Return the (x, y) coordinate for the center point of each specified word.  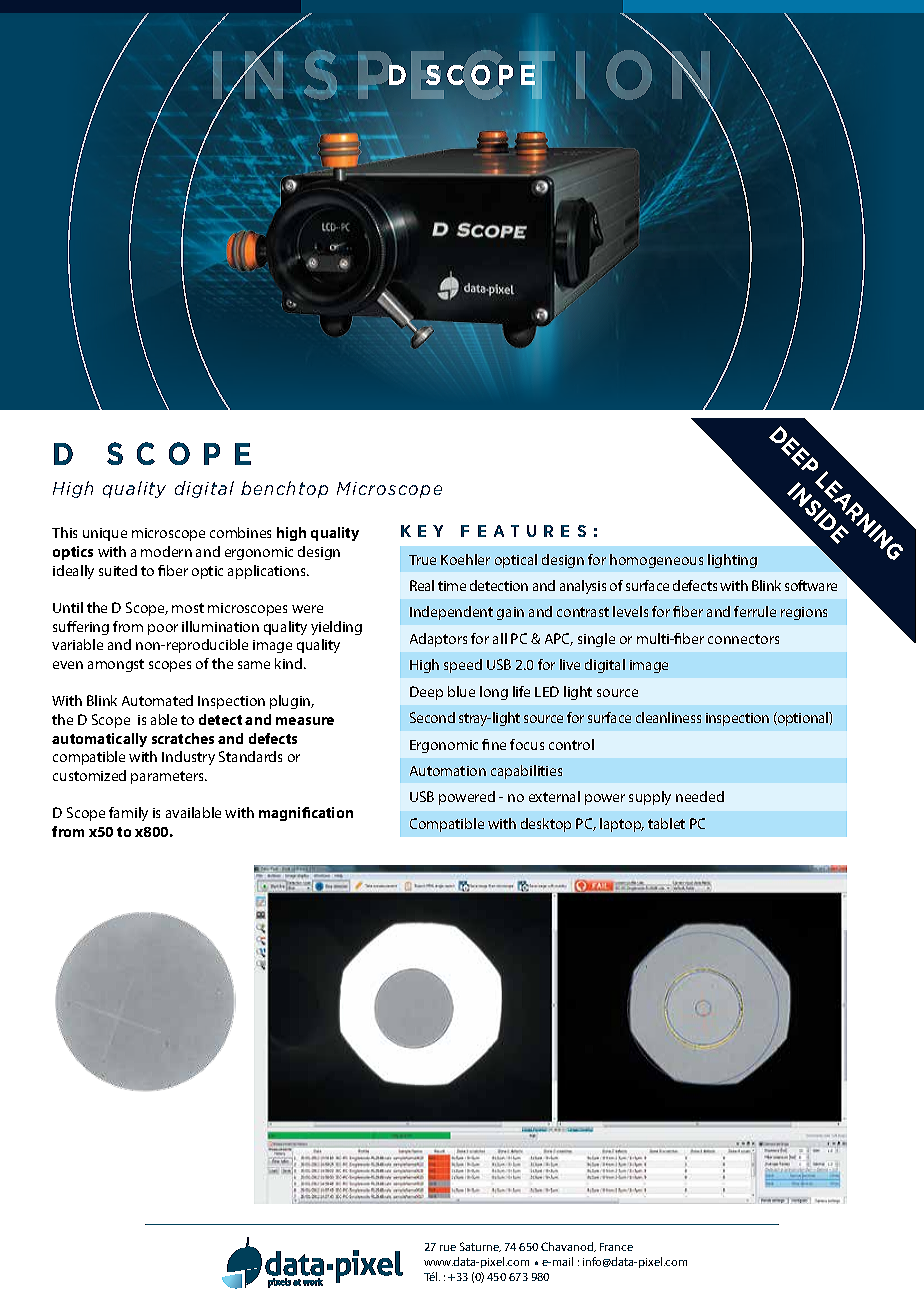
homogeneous (656, 561)
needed (700, 796)
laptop (622, 825)
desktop (546, 825)
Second (432, 717)
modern (166, 551)
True (422, 560)
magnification (306, 814)
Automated (157, 700)
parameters (168, 777)
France (616, 1247)
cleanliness (668, 717)
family (128, 814)
